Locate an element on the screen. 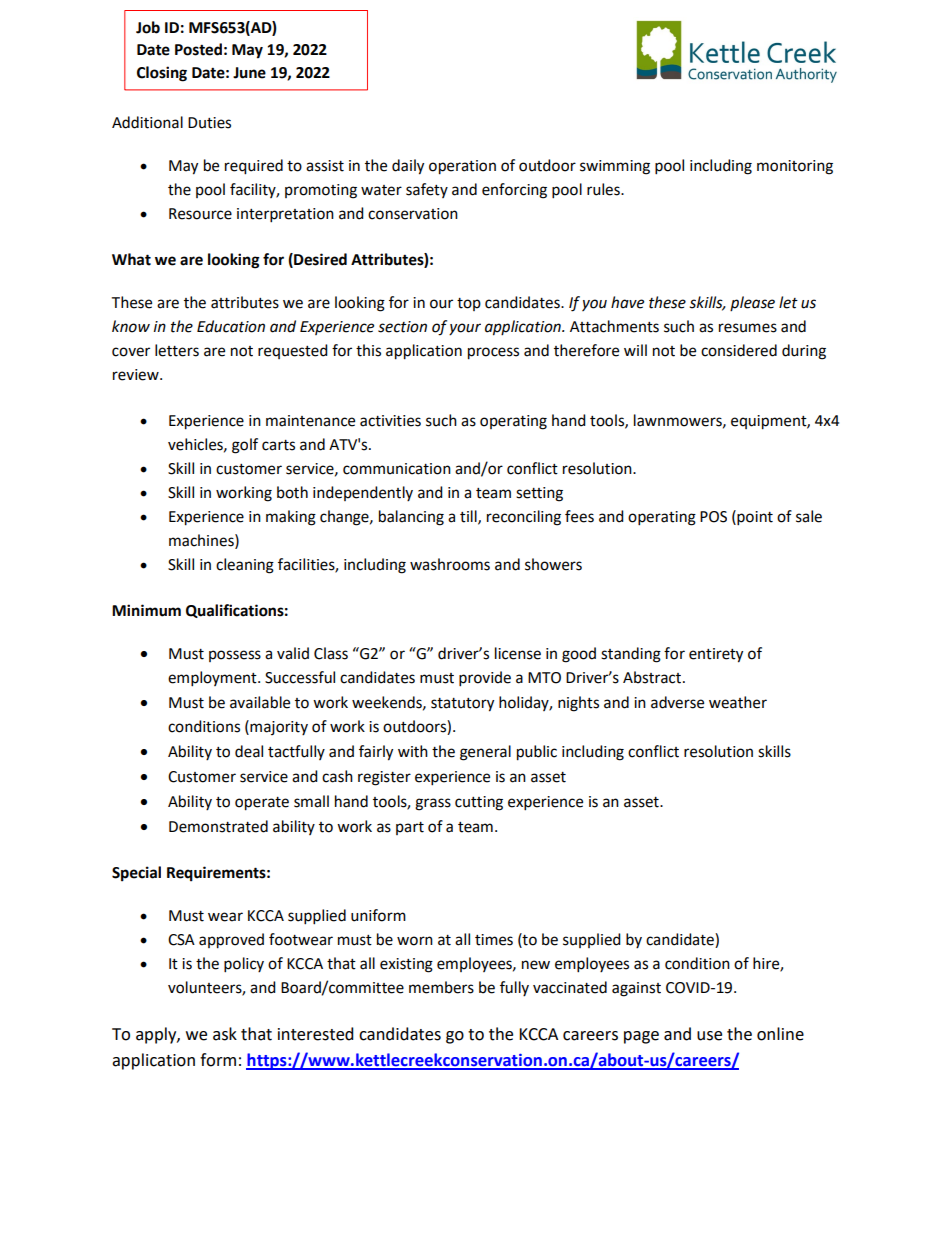 This screenshot has width=952, height=1233. ask is located at coordinates (225, 1034).
